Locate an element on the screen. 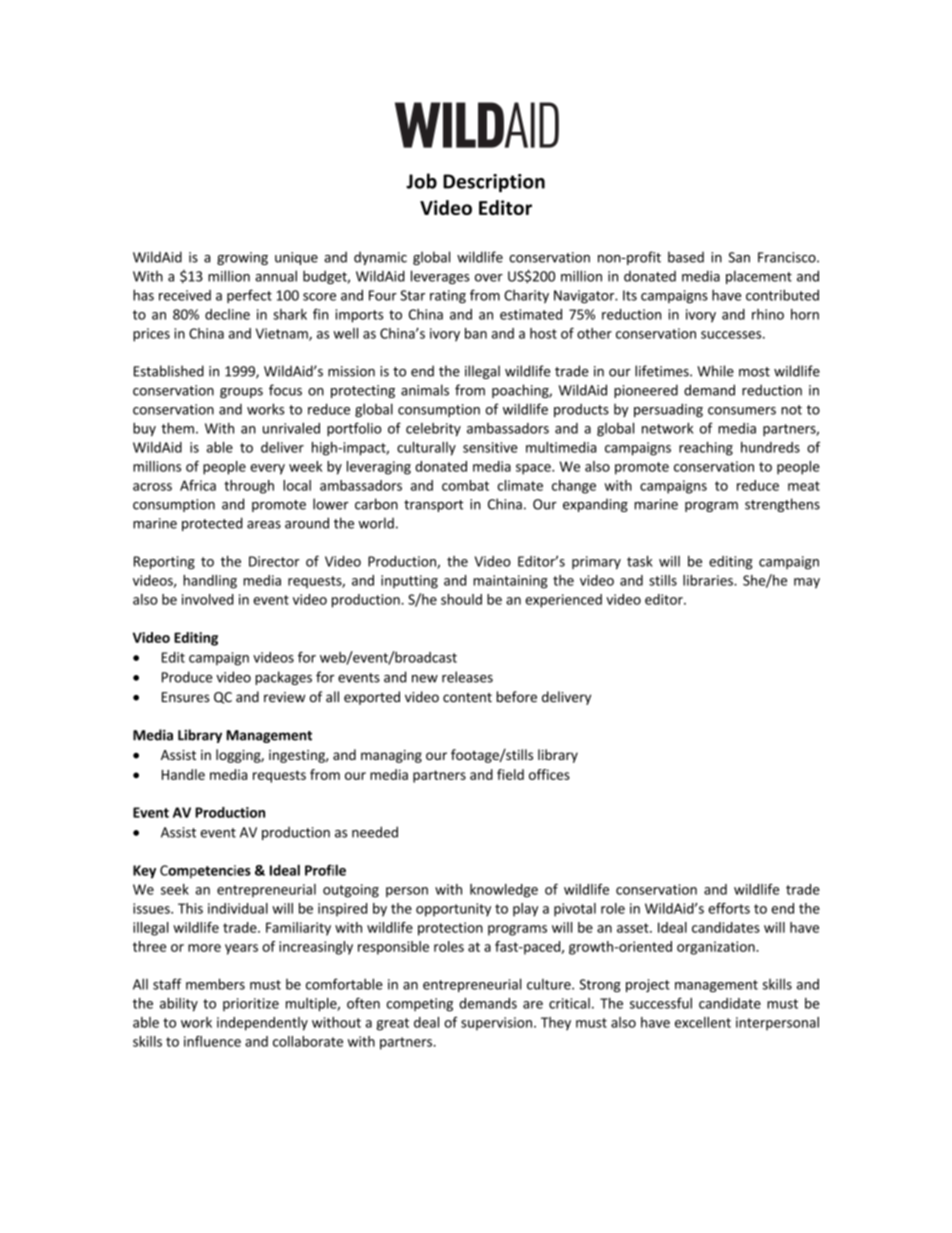  protected is located at coordinates (212, 524).
